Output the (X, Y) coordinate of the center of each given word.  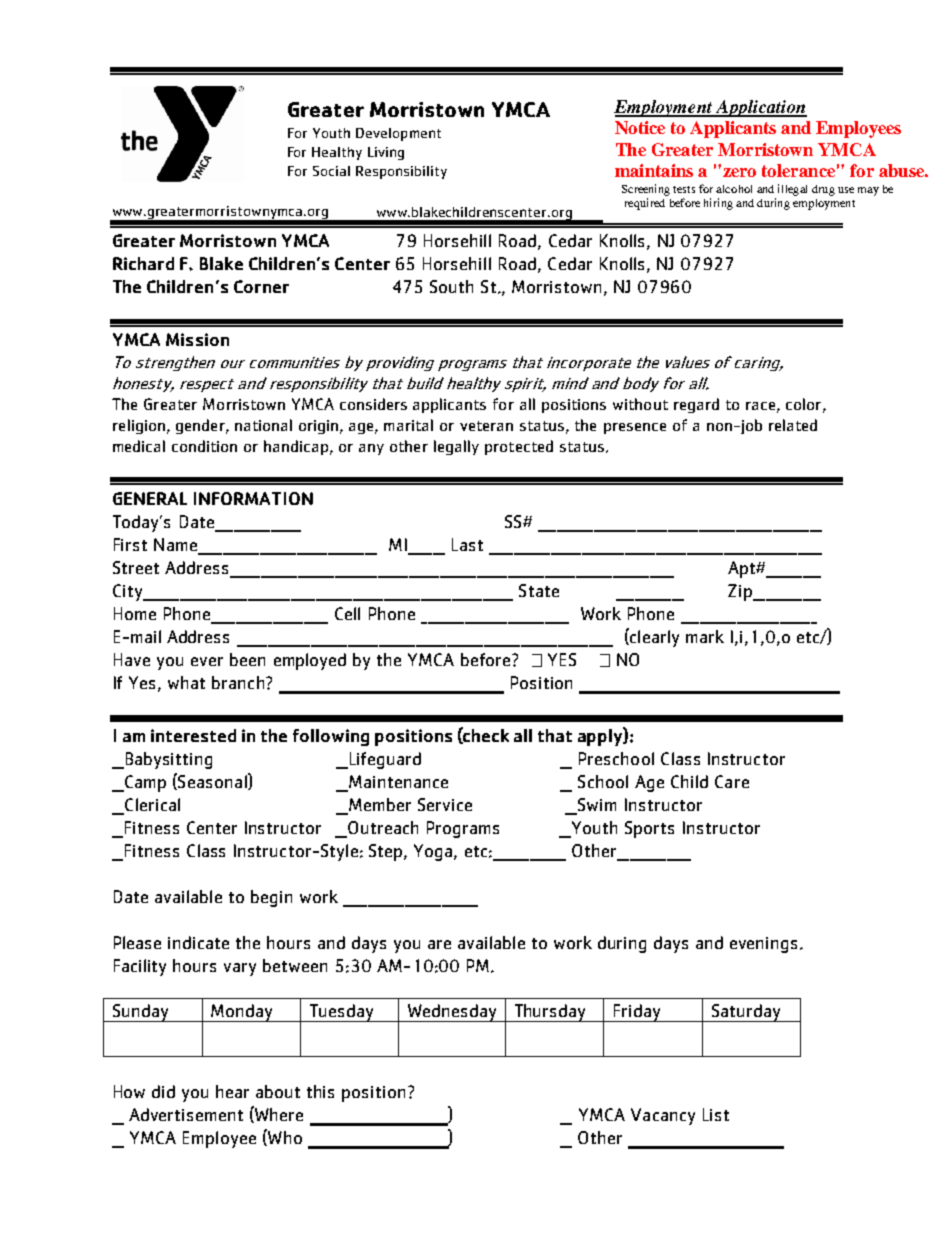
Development (398, 134)
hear (232, 1091)
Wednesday (452, 1013)
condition (204, 446)
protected (519, 447)
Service (445, 804)
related (793, 425)
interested (193, 735)
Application (760, 108)
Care (732, 781)
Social (331, 171)
